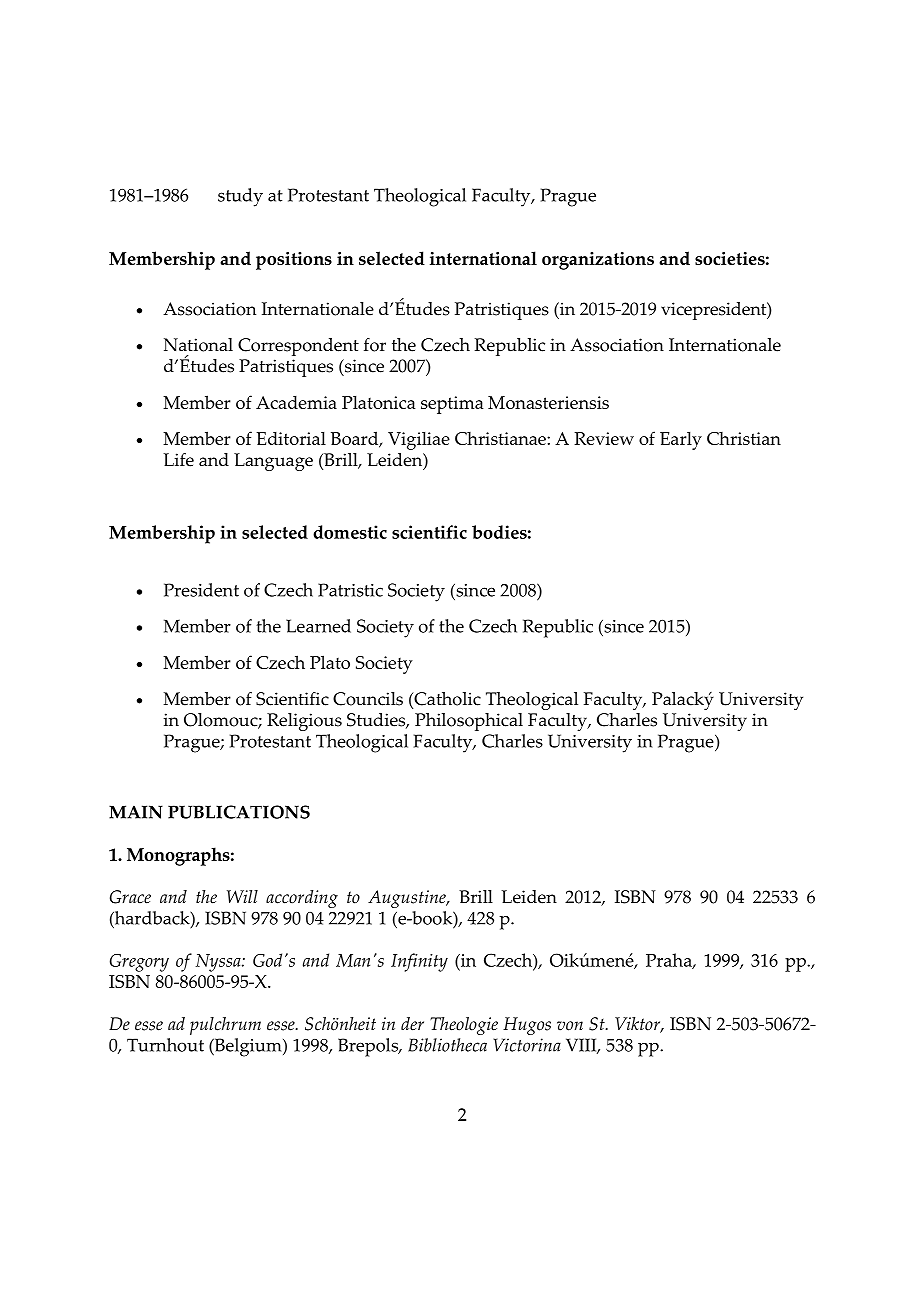 The height and width of the screenshot is (1308, 924). What do you see at coordinates (469, 722) in the screenshot?
I see `Philosophical` at bounding box center [469, 722].
